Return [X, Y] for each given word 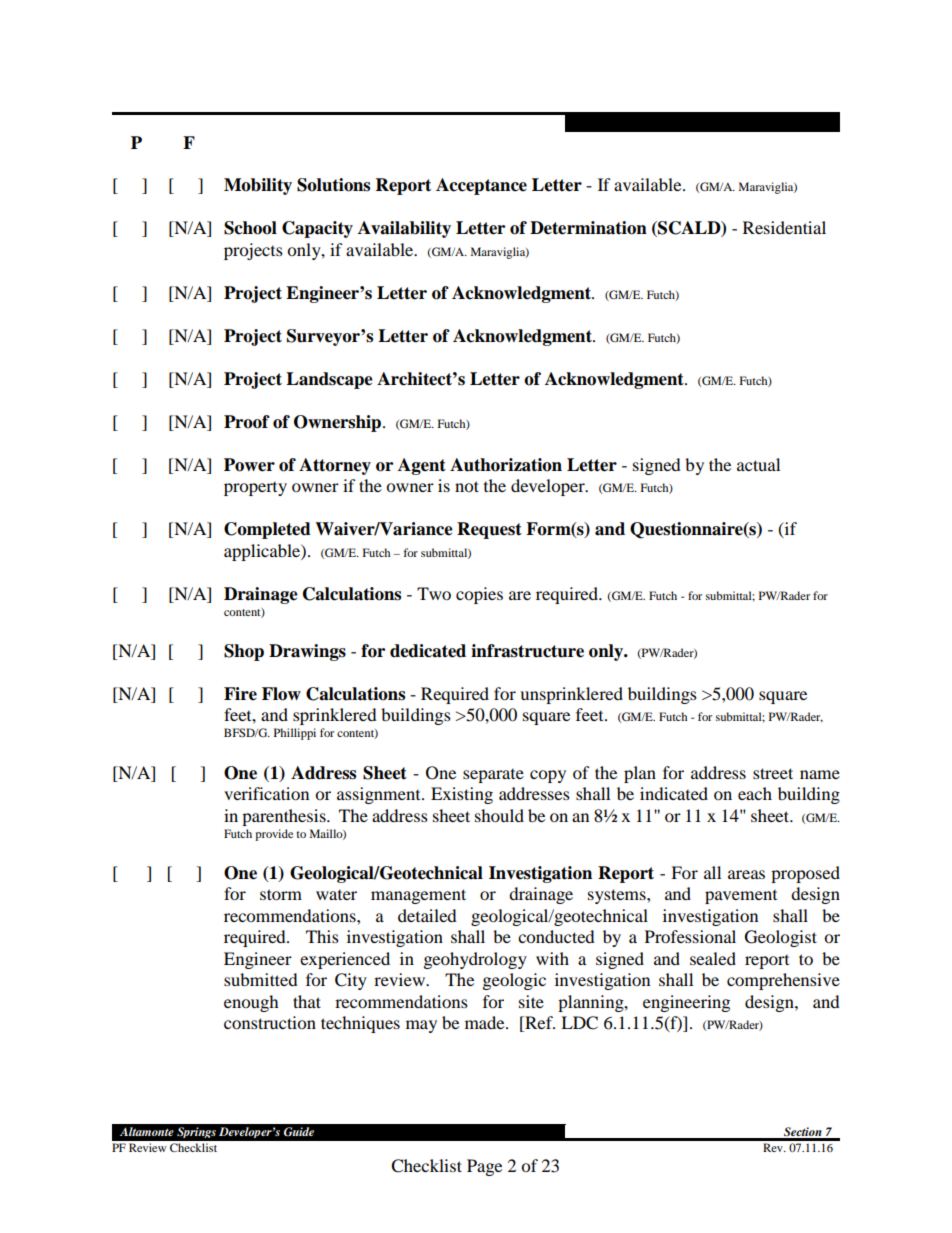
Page [484, 1167]
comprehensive [783, 981]
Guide [299, 1132]
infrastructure [527, 651]
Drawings [307, 652]
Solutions [333, 185]
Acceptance [481, 186]
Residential [784, 227]
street [773, 773]
